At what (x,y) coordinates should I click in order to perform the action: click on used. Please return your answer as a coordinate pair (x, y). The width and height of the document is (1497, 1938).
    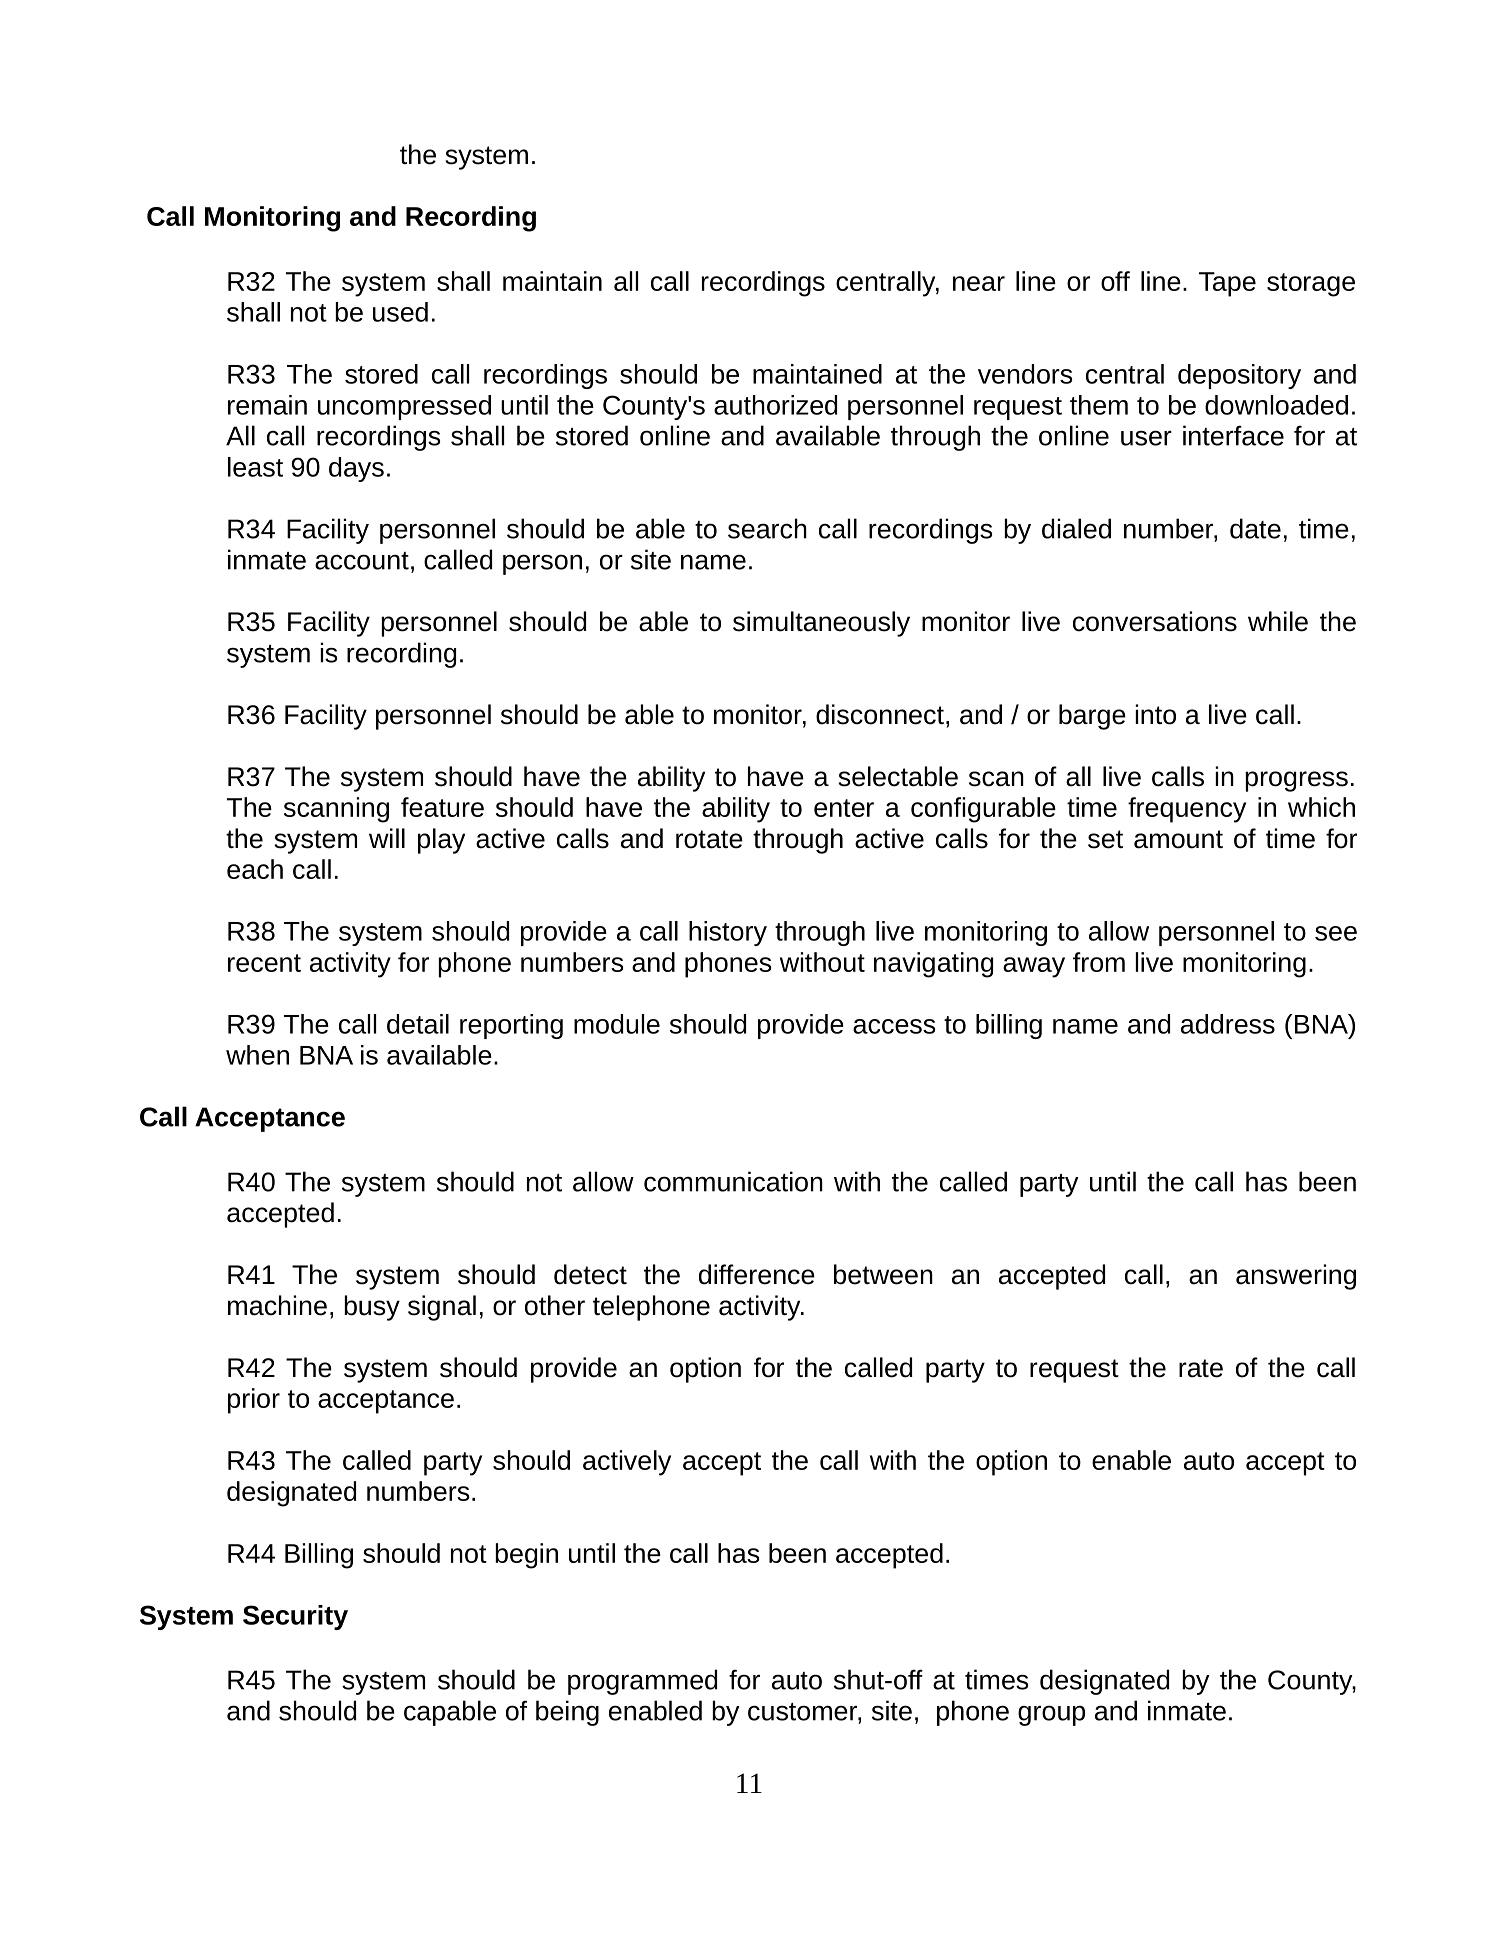
    Looking at the image, I should click on (400, 312).
